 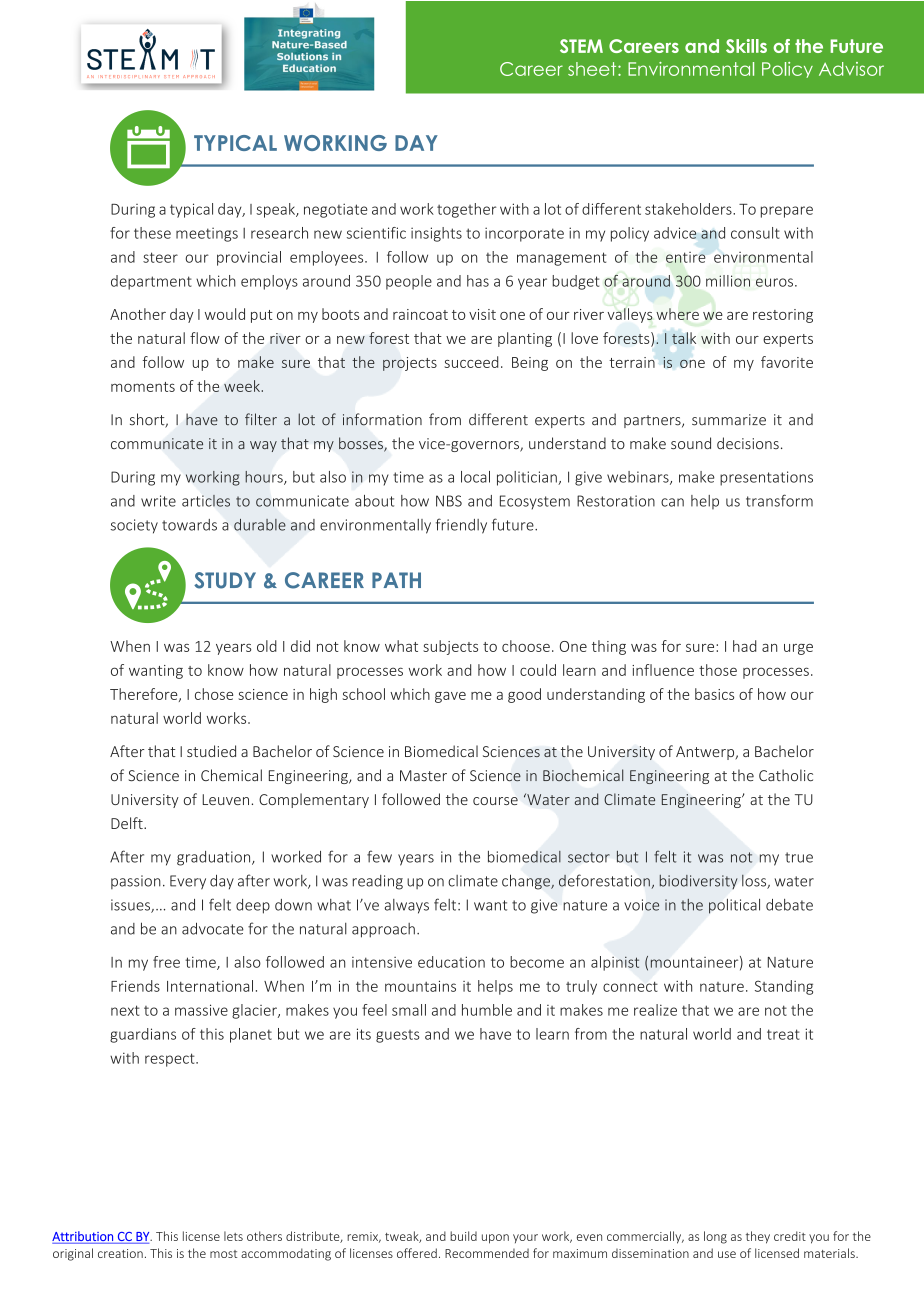 I want to click on subjects, so click(x=450, y=647).
